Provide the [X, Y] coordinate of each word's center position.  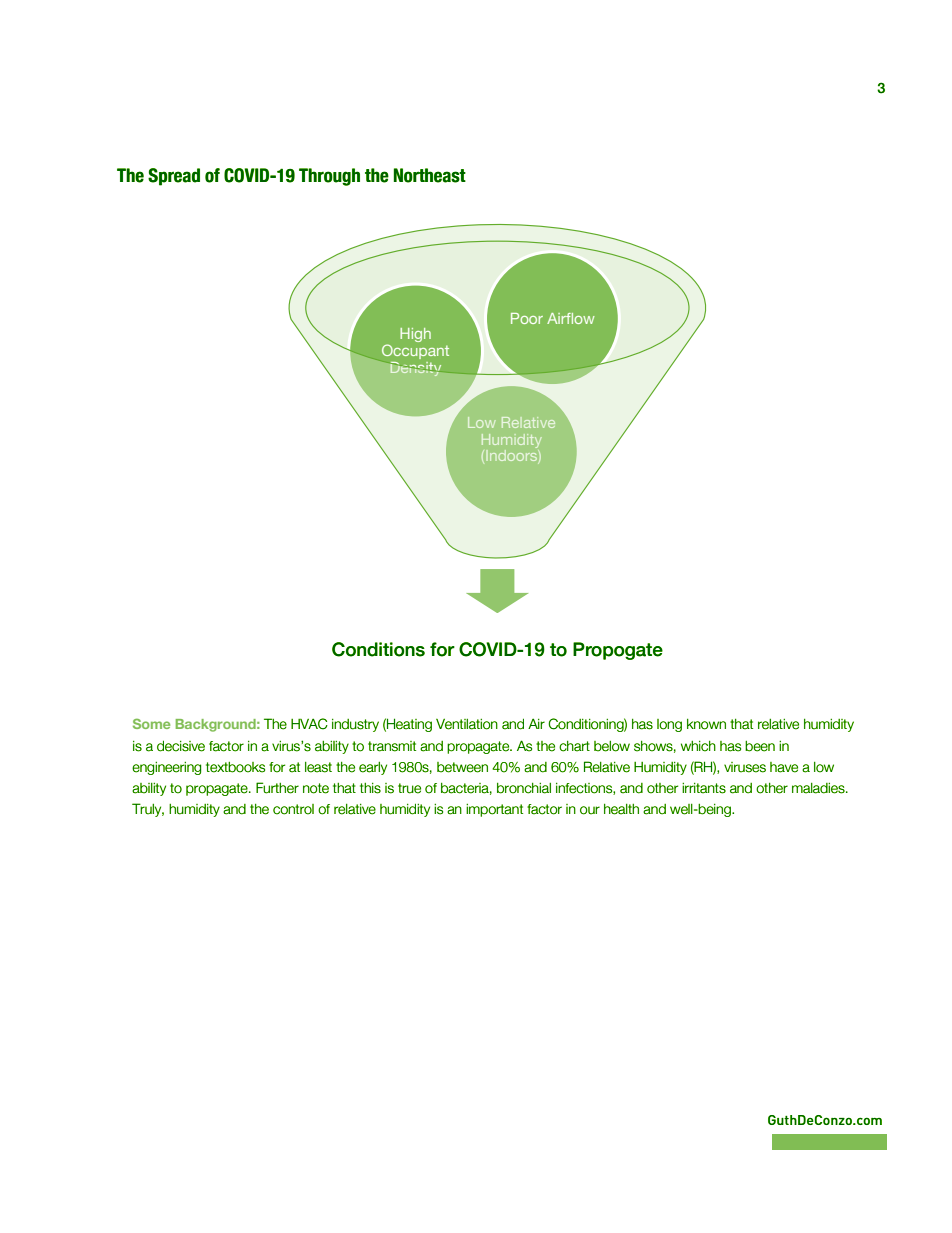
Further [277, 788]
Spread [174, 177]
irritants [704, 788]
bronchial [524, 788]
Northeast [430, 175]
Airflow [571, 318]
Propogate [618, 651]
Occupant [415, 351]
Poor [527, 318]
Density [416, 369]
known [706, 724]
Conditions [378, 649]
